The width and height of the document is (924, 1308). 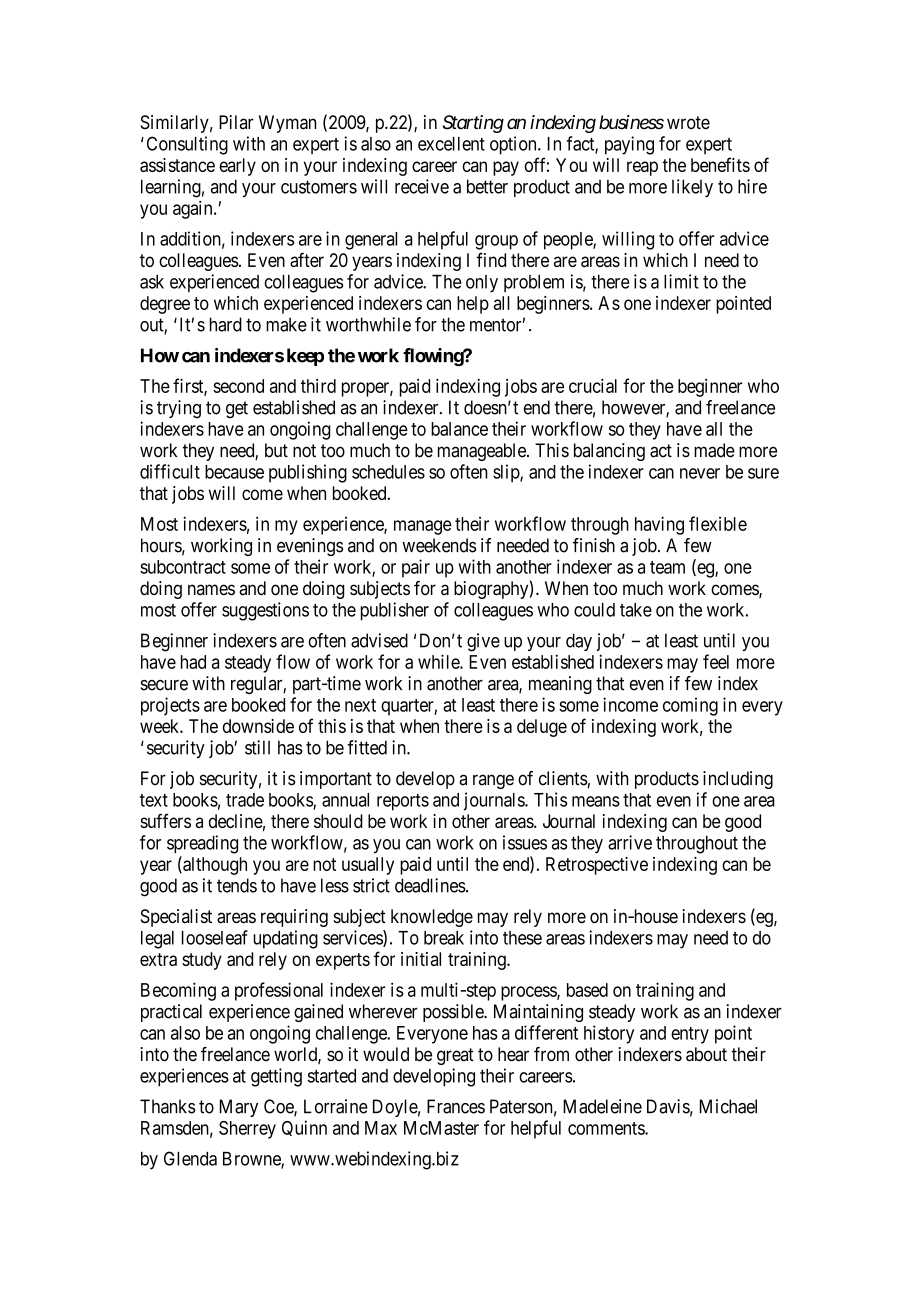 I want to click on never, so click(x=700, y=473).
